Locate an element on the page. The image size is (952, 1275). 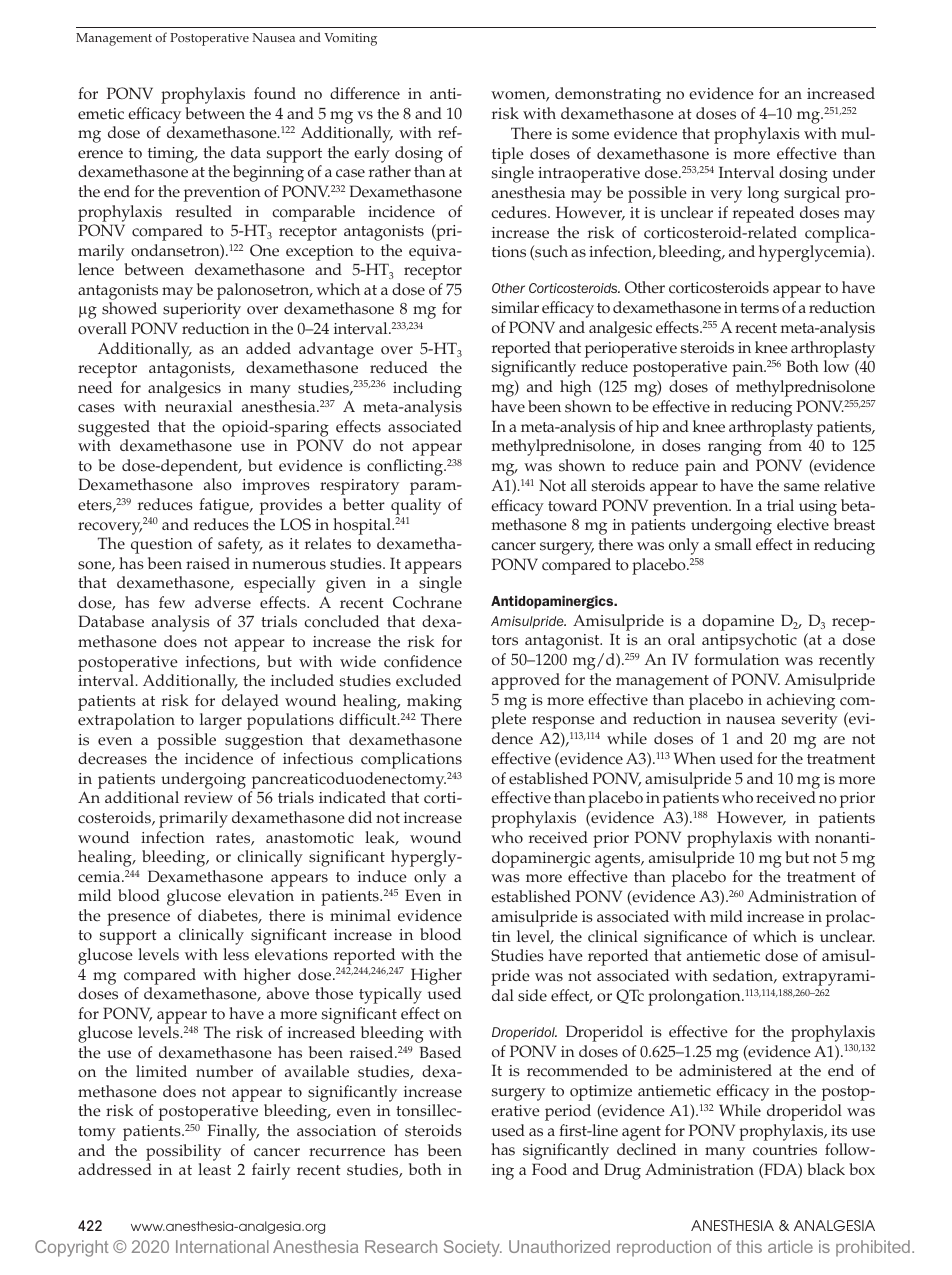
surgical is located at coordinates (812, 194).
